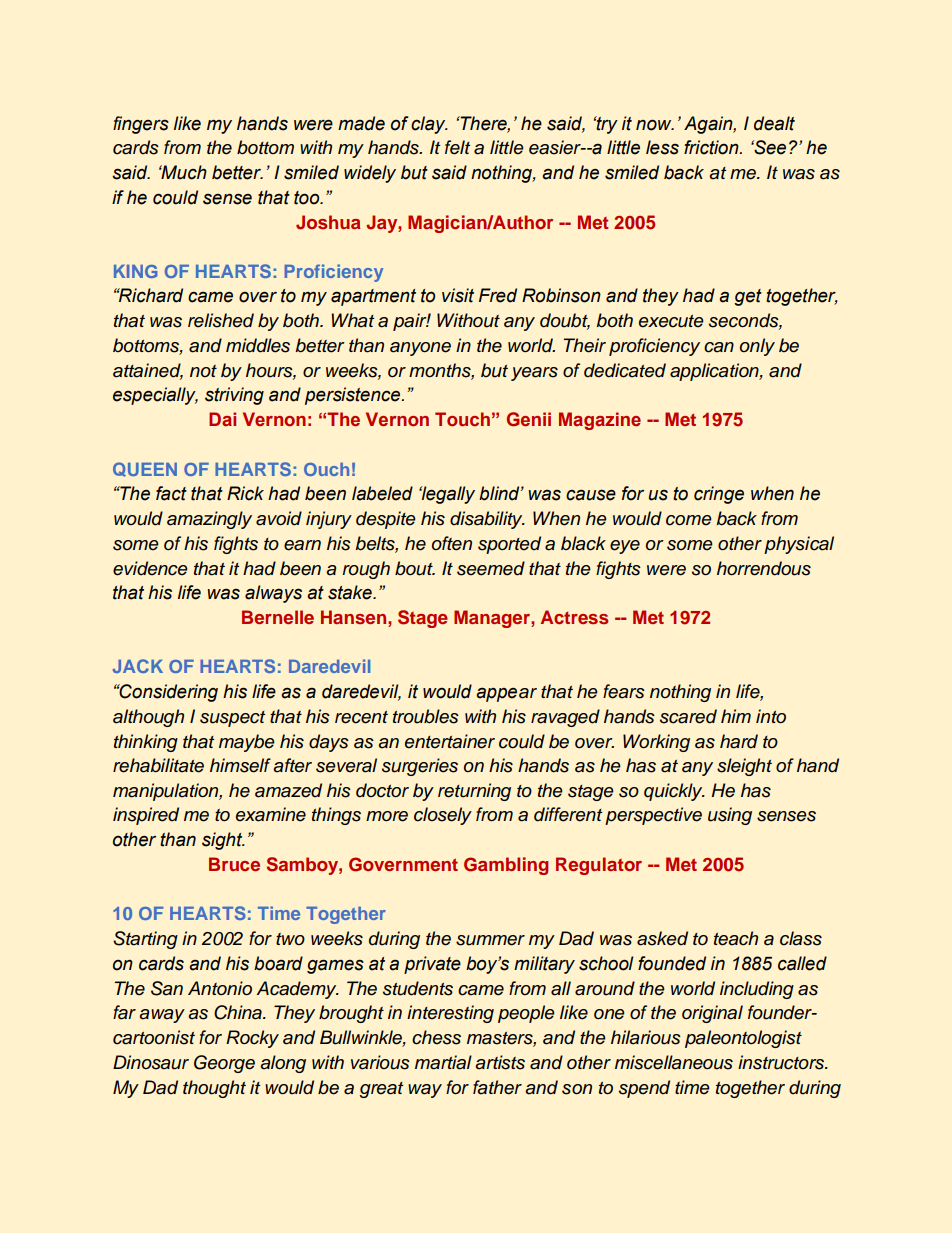 Image resolution: width=952 pixels, height=1233 pixels. What do you see at coordinates (141, 125) in the screenshot?
I see `fingers` at bounding box center [141, 125].
